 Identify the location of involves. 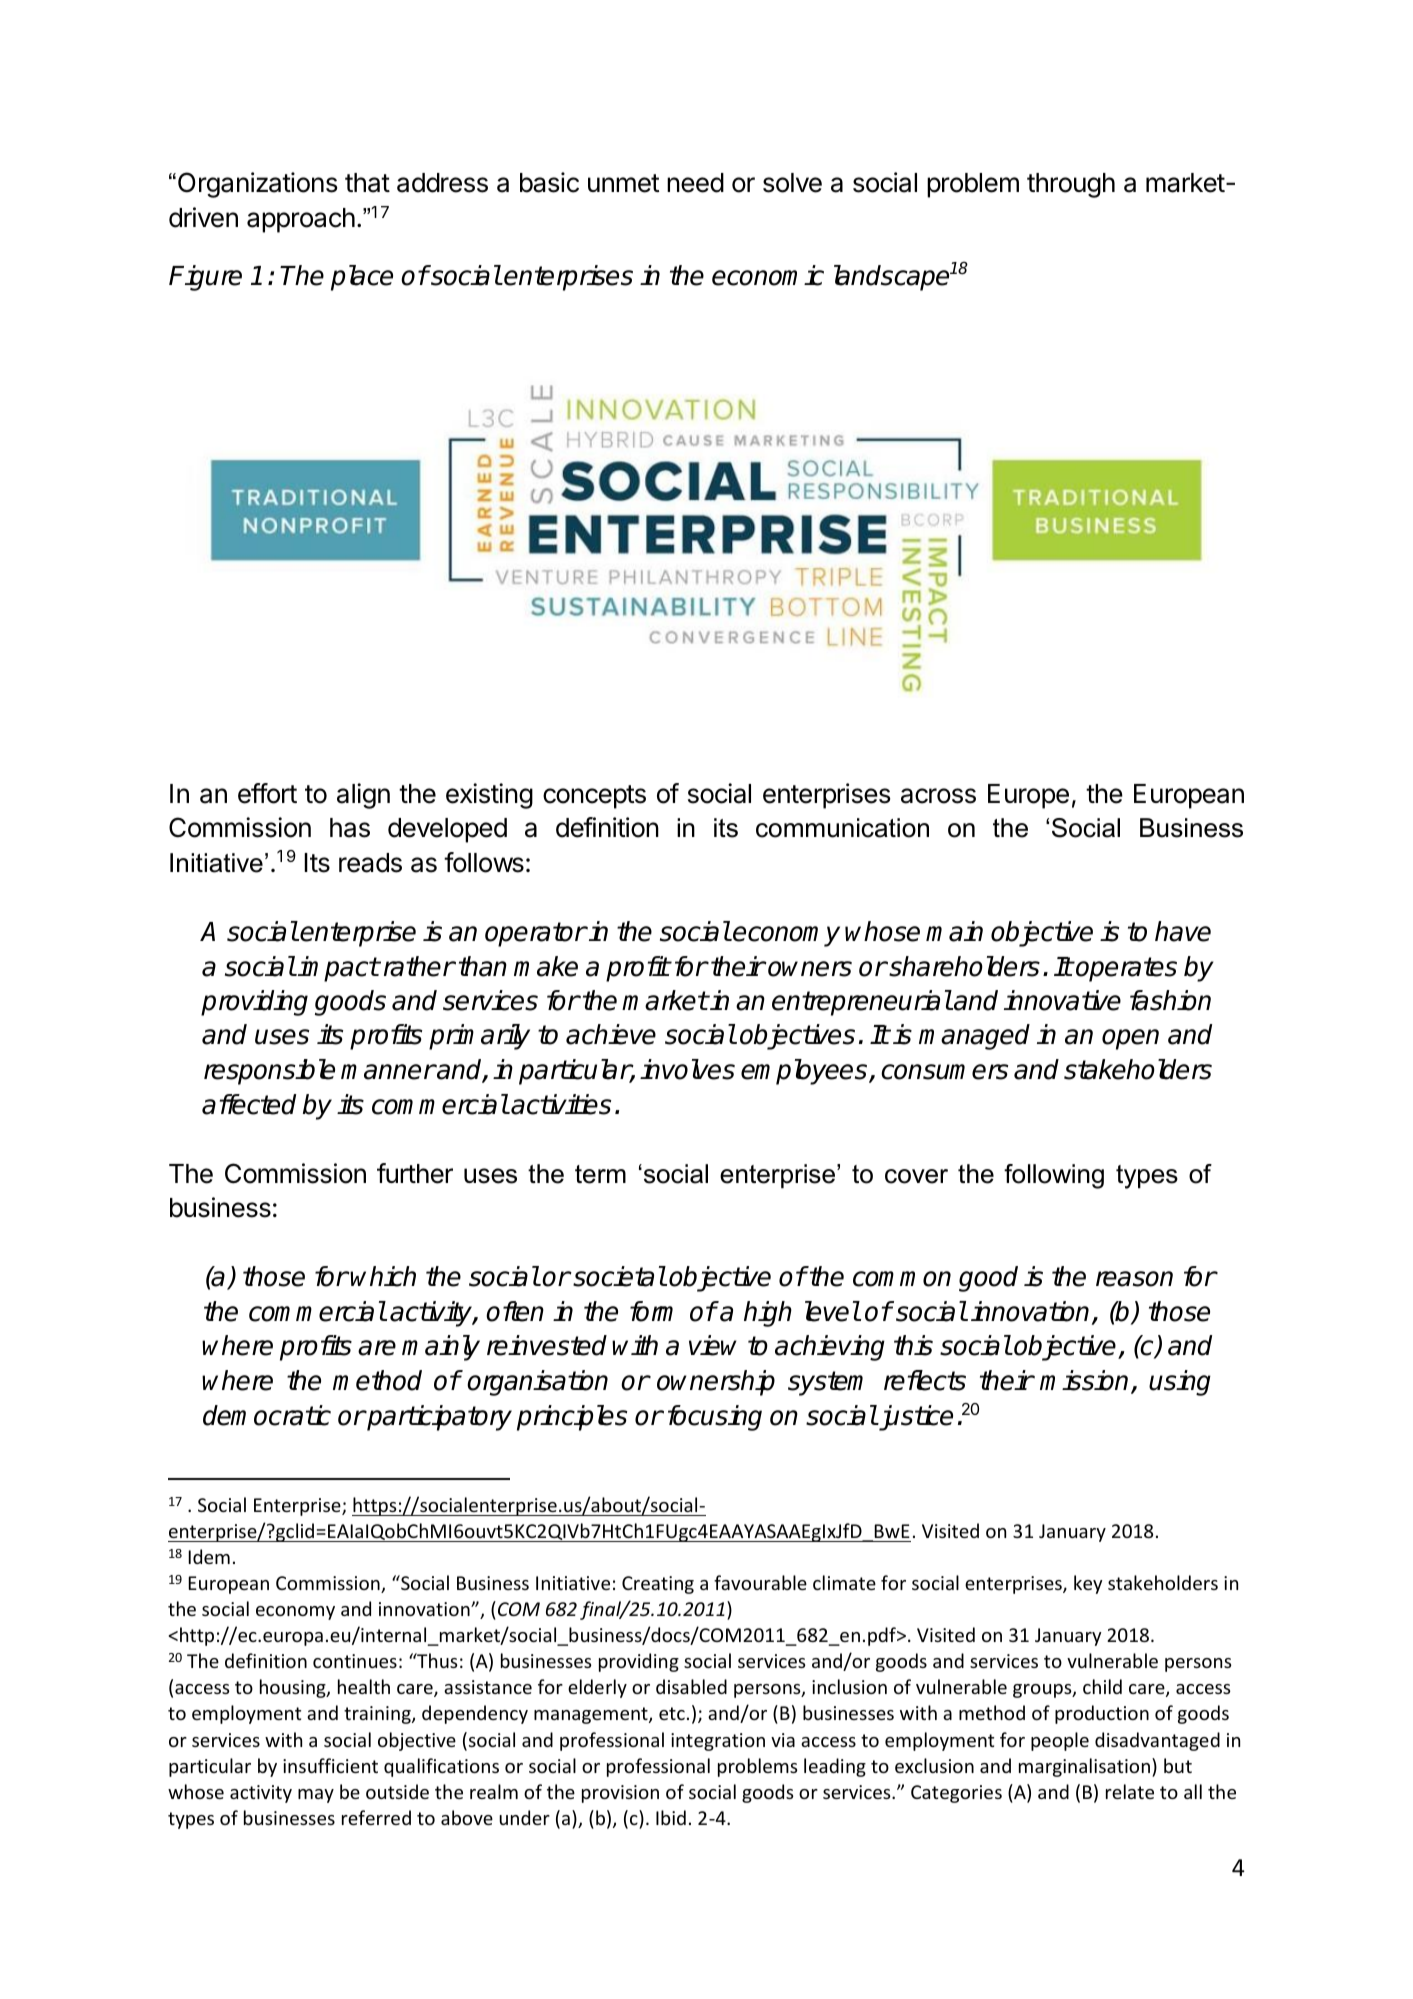
(687, 1069).
